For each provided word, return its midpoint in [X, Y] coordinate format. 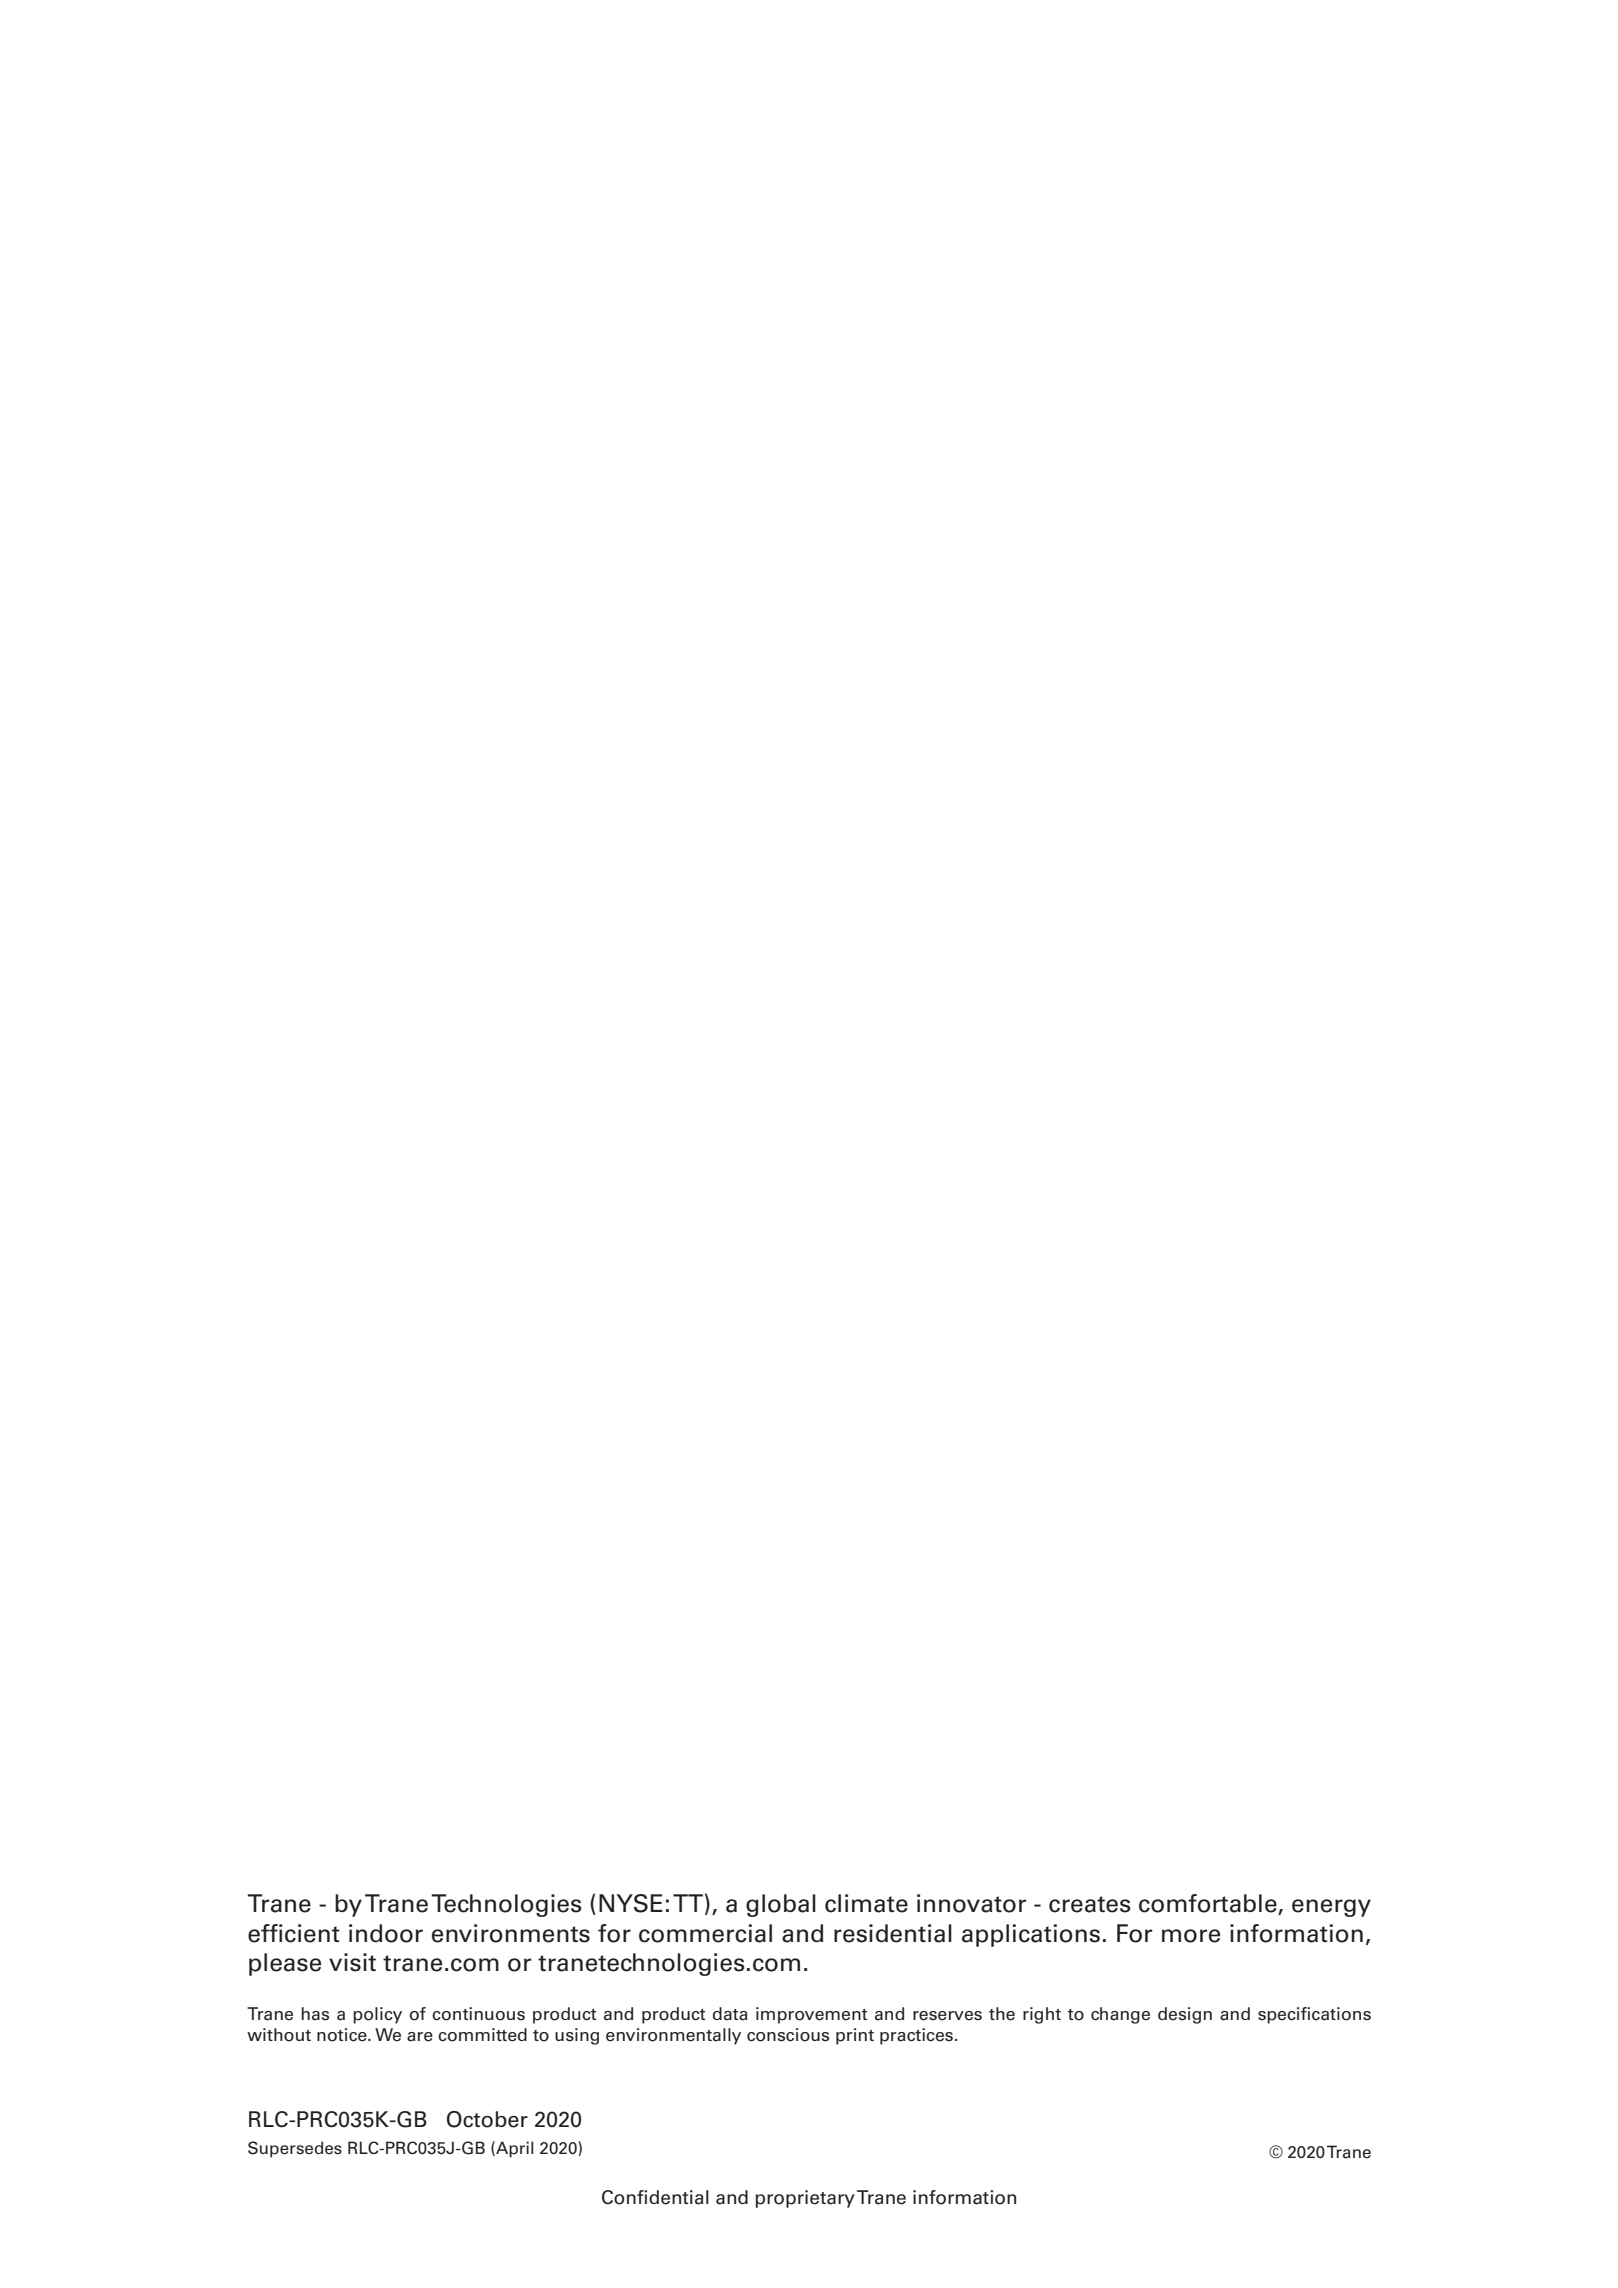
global [781, 1905]
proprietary [805, 2199]
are [420, 2037]
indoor [386, 1933]
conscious [788, 2035]
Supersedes [295, 2149]
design [1185, 2015]
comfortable [1209, 1904]
